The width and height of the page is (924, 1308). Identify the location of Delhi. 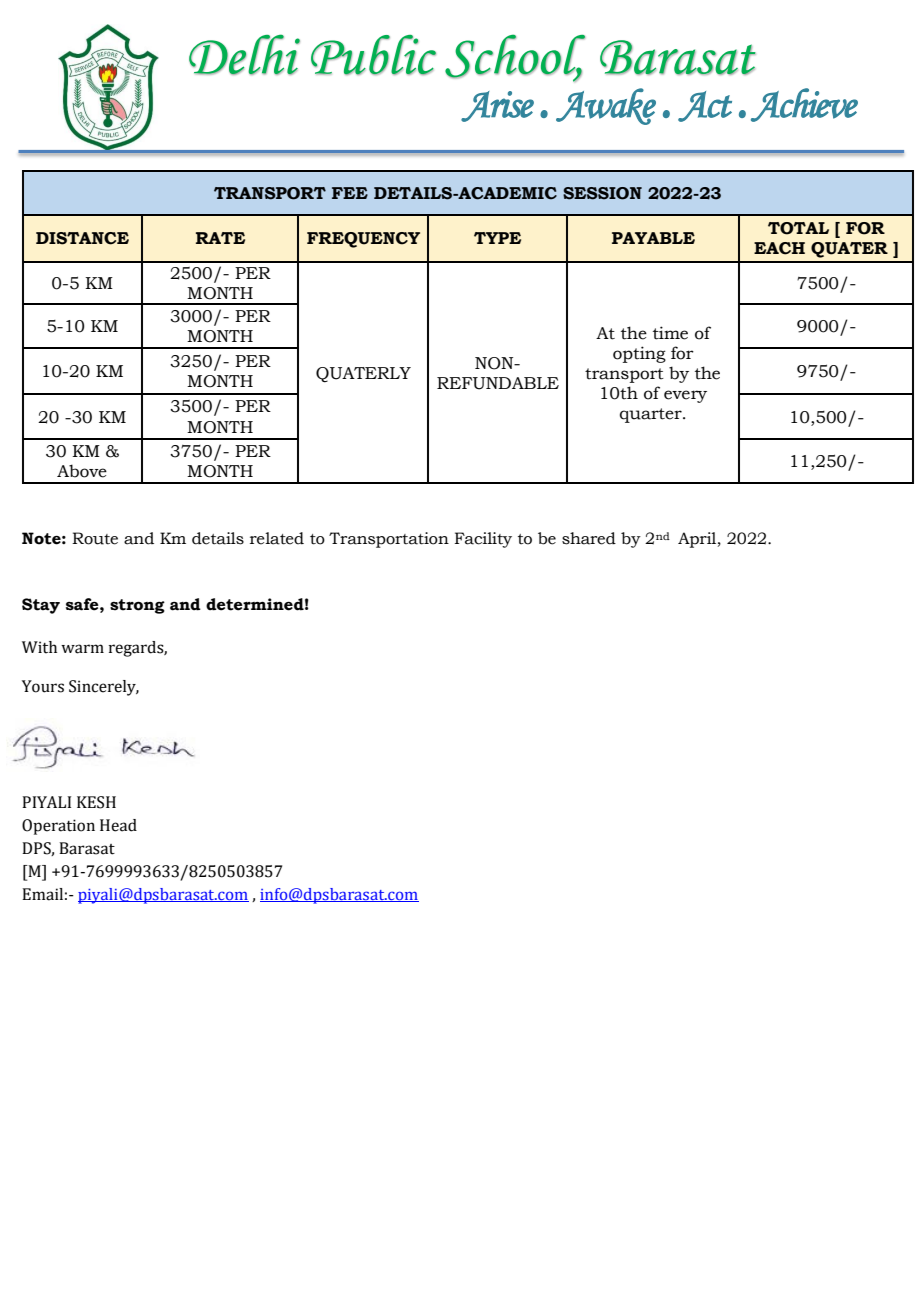
(244, 54).
